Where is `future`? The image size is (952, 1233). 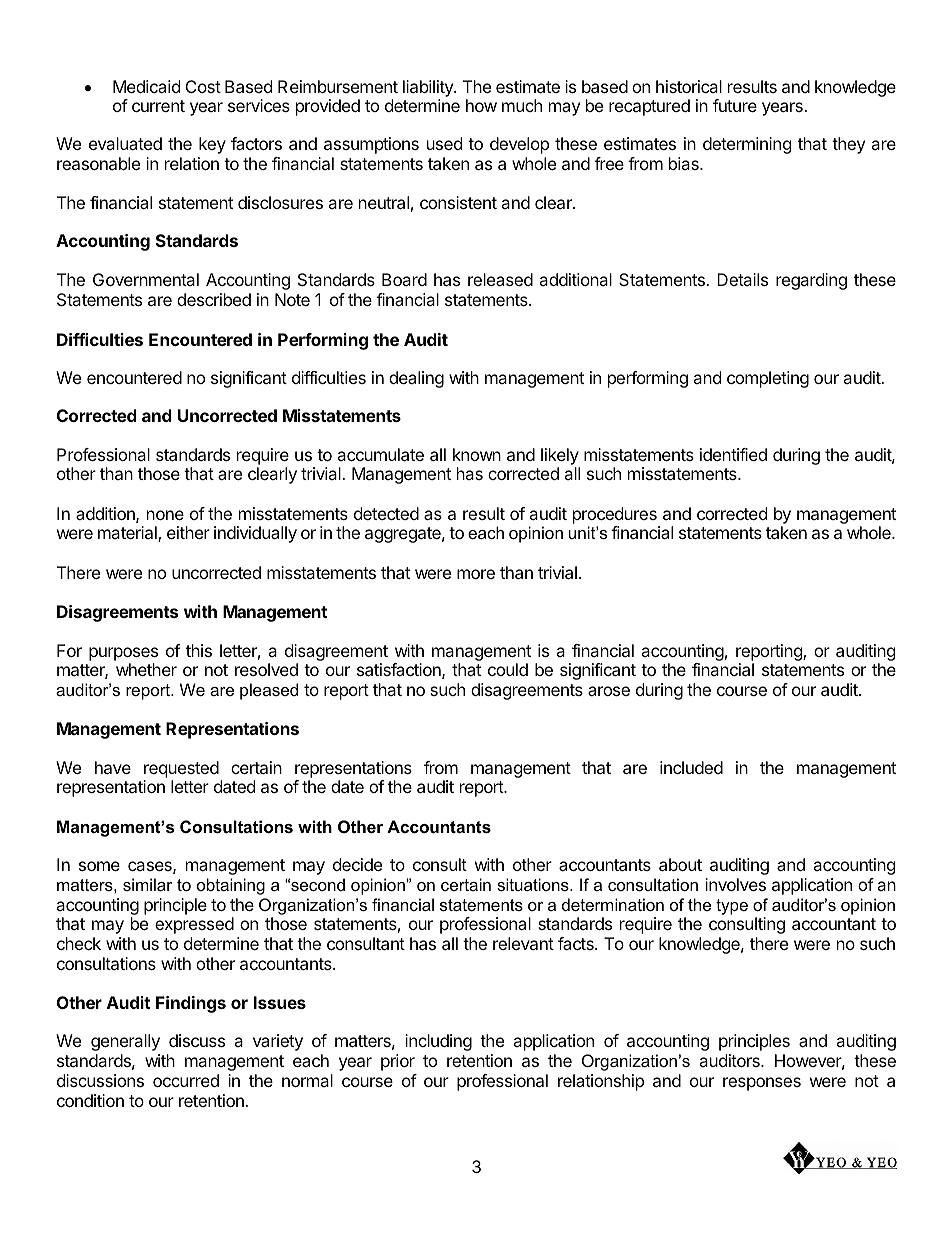
future is located at coordinates (735, 105).
